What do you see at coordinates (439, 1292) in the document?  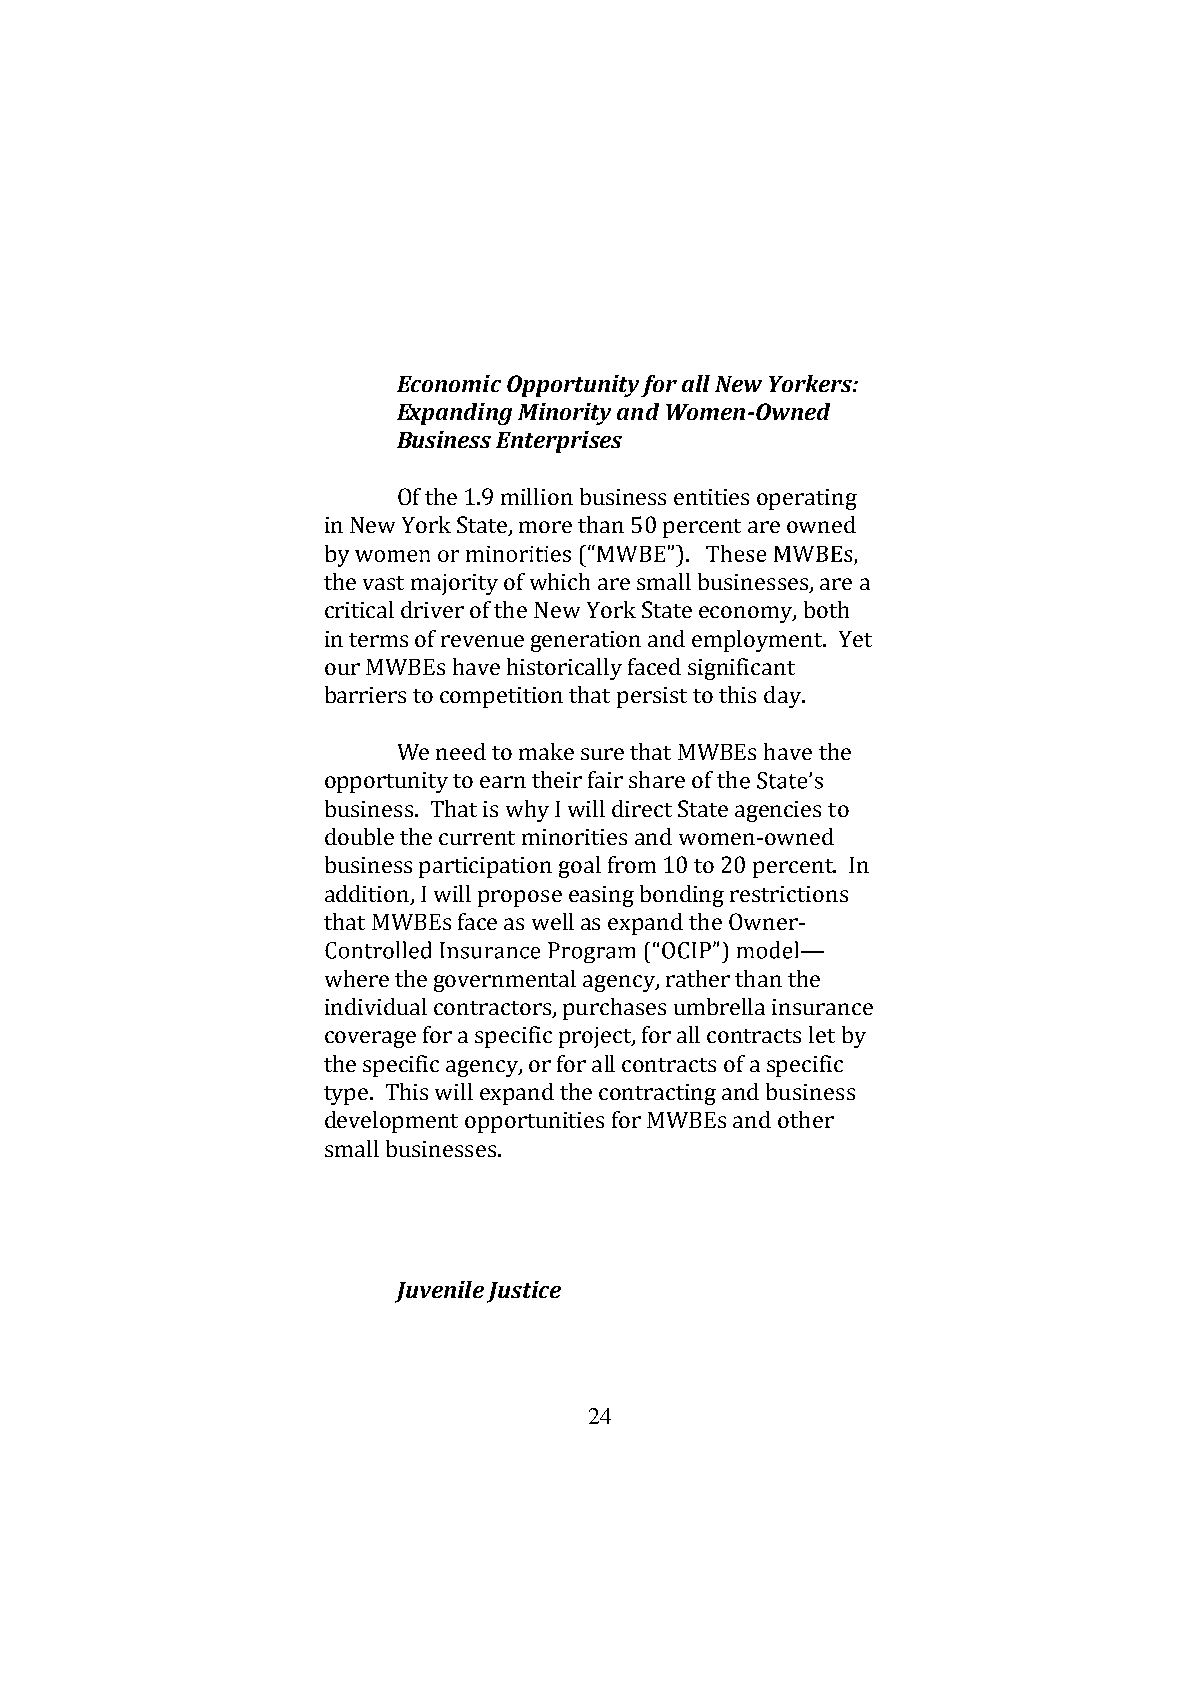 I see `Juvenile` at bounding box center [439, 1292].
